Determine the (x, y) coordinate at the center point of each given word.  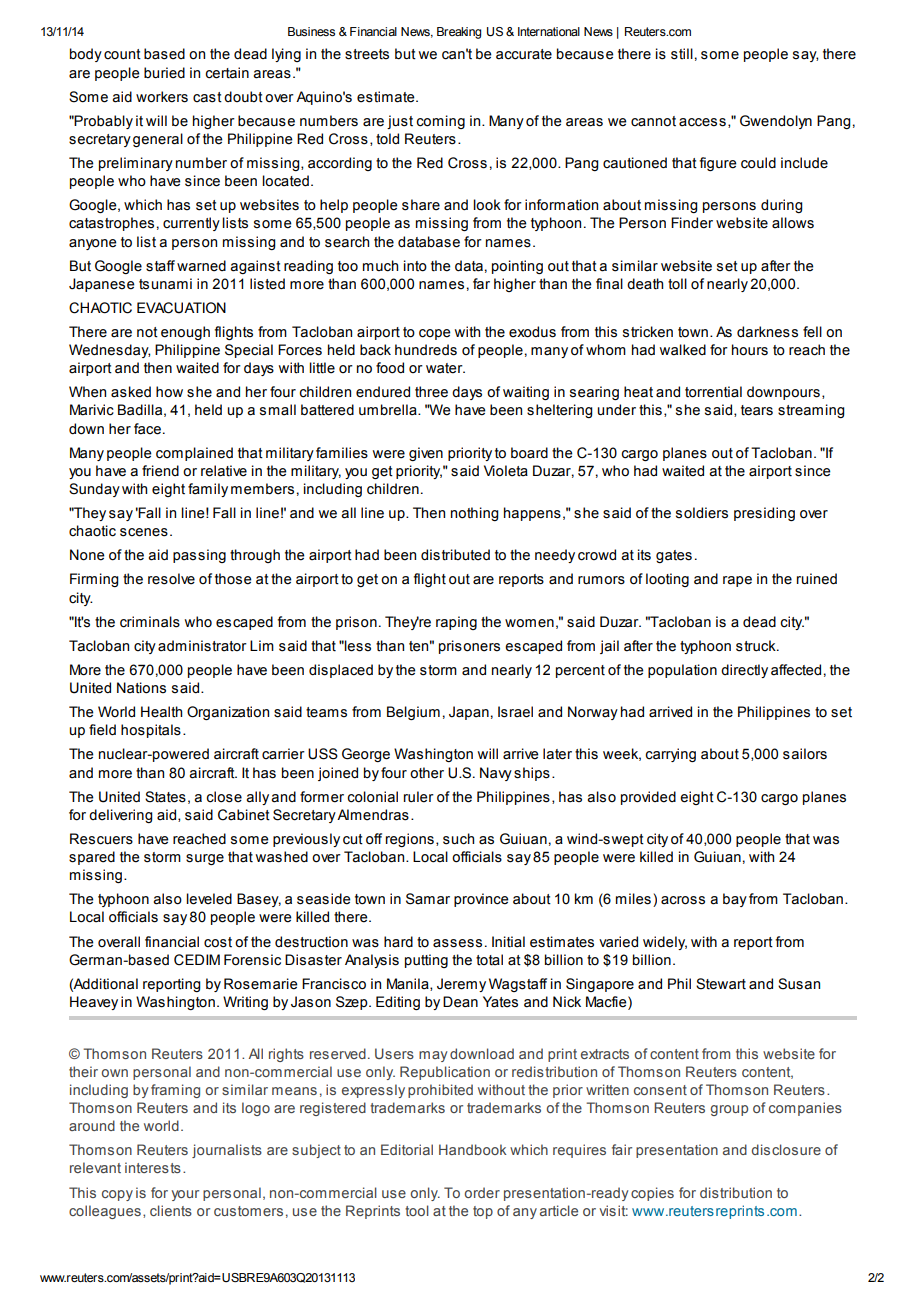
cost (218, 942)
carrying (670, 755)
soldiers (702, 513)
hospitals (151, 731)
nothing (475, 514)
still (682, 54)
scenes (144, 532)
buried (164, 73)
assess (457, 943)
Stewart (721, 984)
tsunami (165, 284)
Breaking (459, 33)
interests (153, 1167)
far (481, 284)
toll (677, 284)
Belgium (413, 713)
